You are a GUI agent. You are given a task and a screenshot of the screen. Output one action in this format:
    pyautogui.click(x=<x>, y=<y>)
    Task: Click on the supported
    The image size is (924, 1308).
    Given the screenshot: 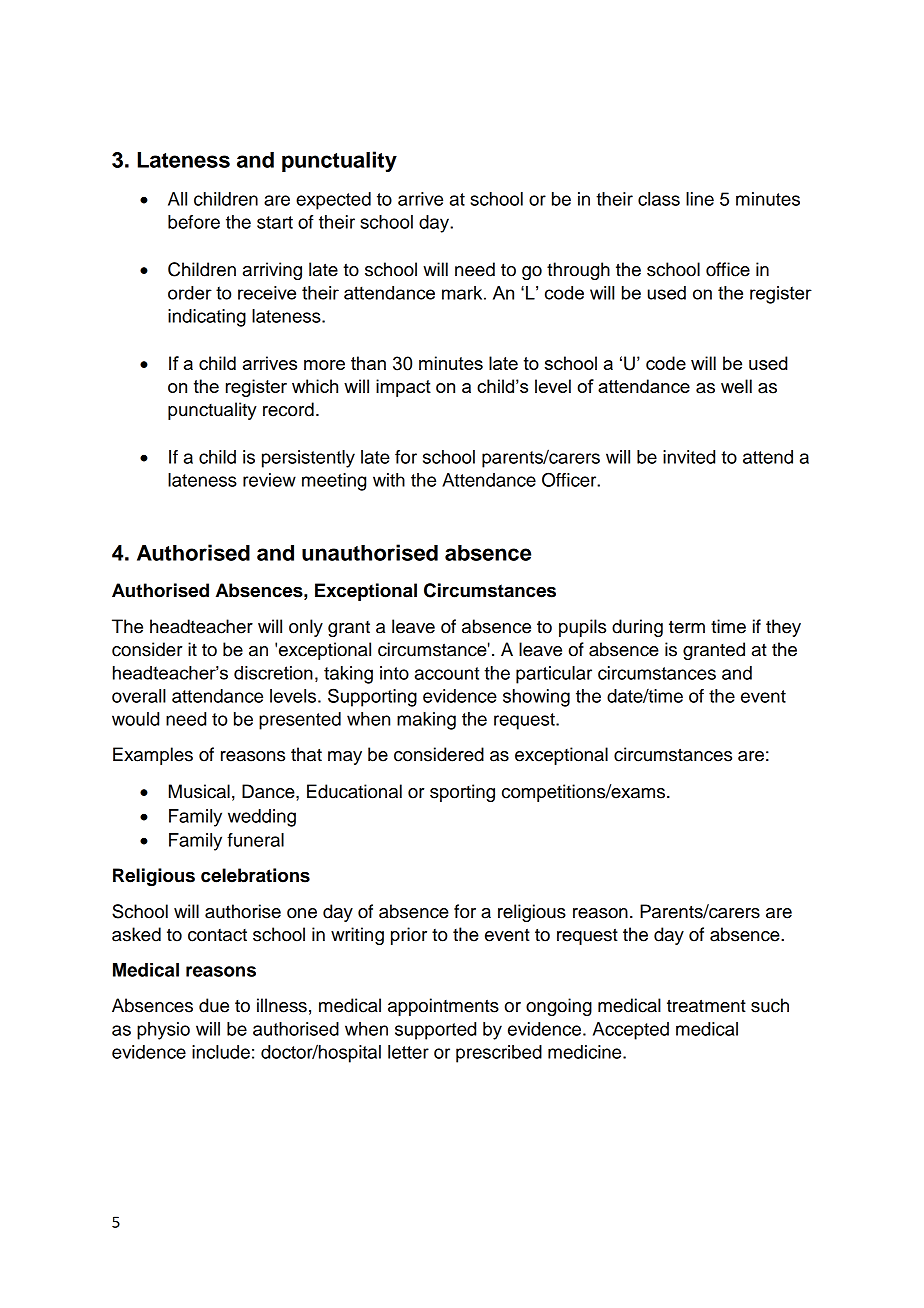 What is the action you would take?
    pyautogui.click(x=435, y=1031)
